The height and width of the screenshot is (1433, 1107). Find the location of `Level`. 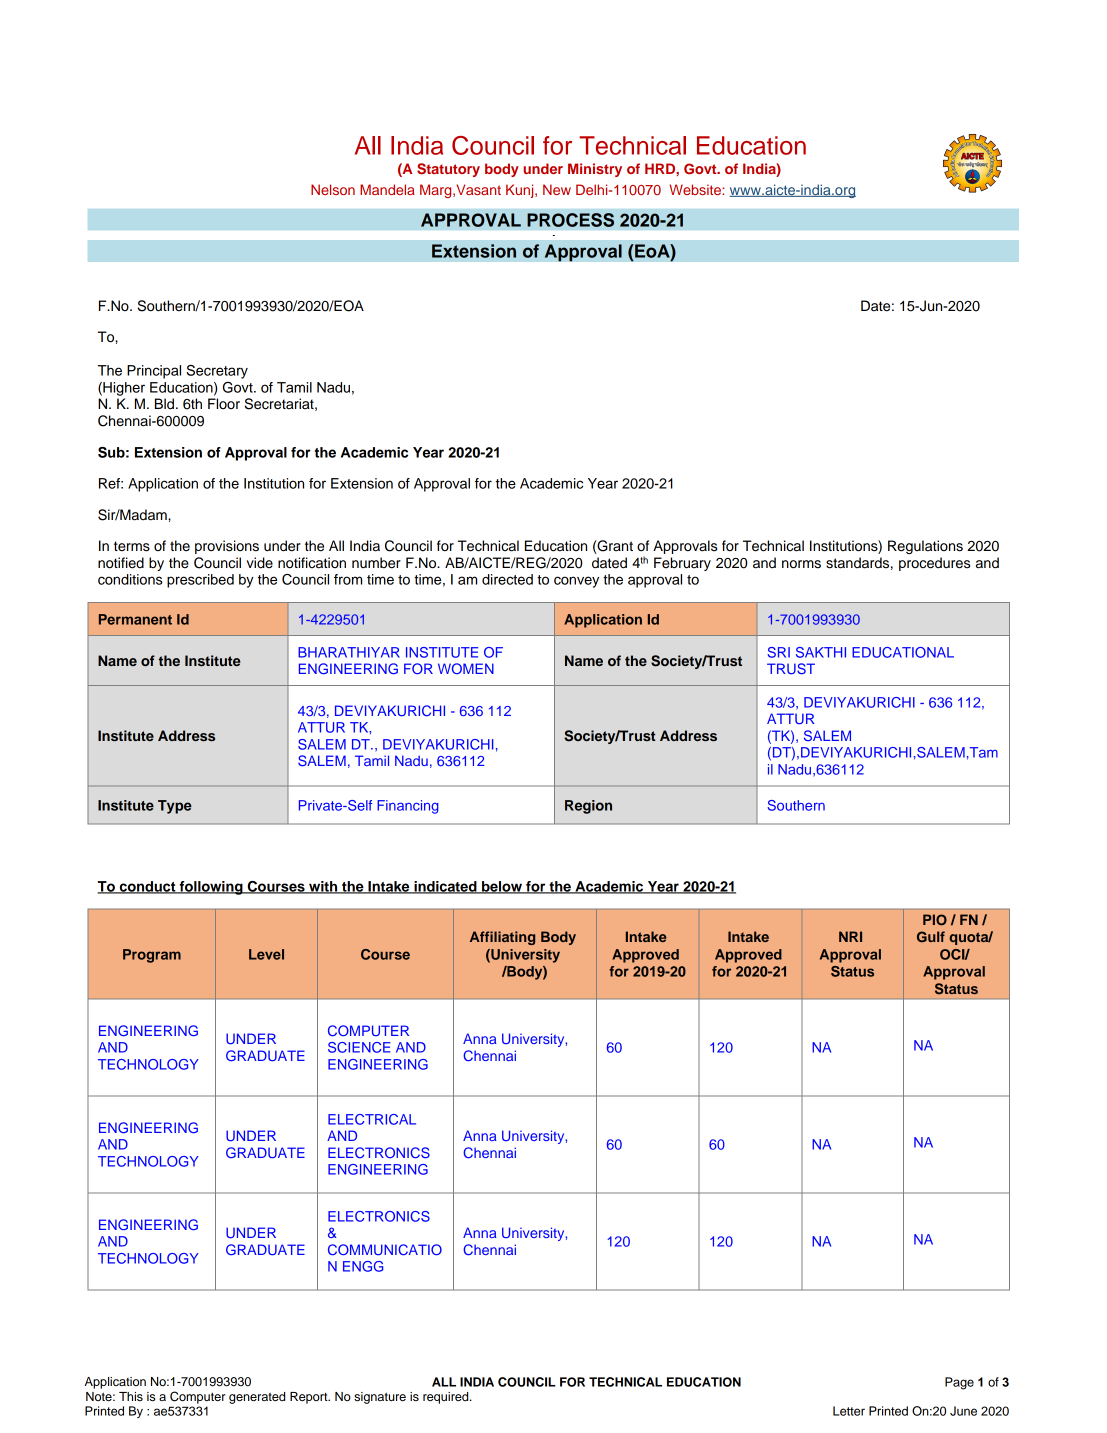

Level is located at coordinates (266, 954).
